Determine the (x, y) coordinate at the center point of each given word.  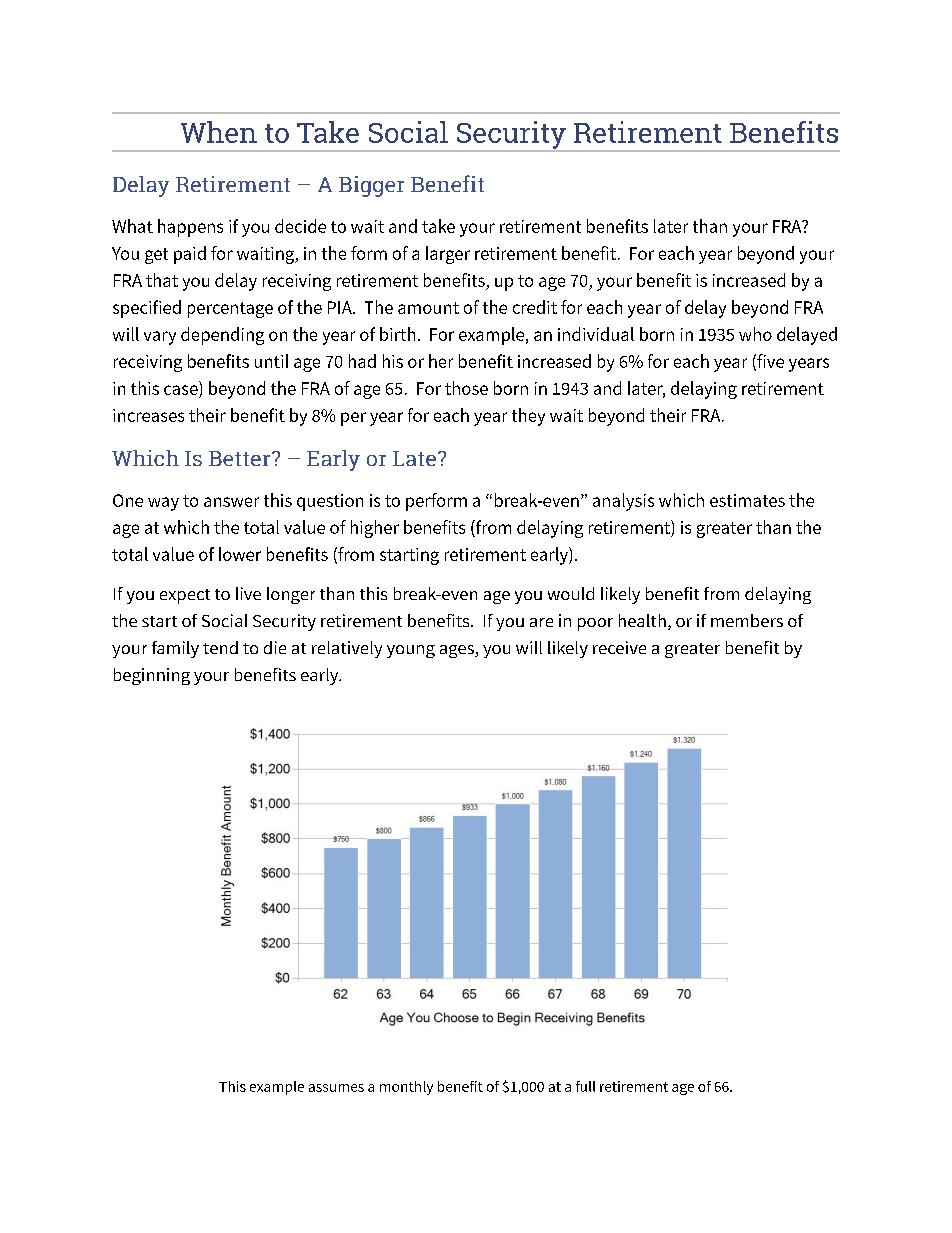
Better (241, 458)
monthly (406, 1088)
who (755, 334)
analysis (623, 502)
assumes (336, 1088)
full (585, 1086)
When (219, 132)
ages (458, 651)
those (466, 388)
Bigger (371, 186)
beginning (152, 676)
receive (619, 647)
